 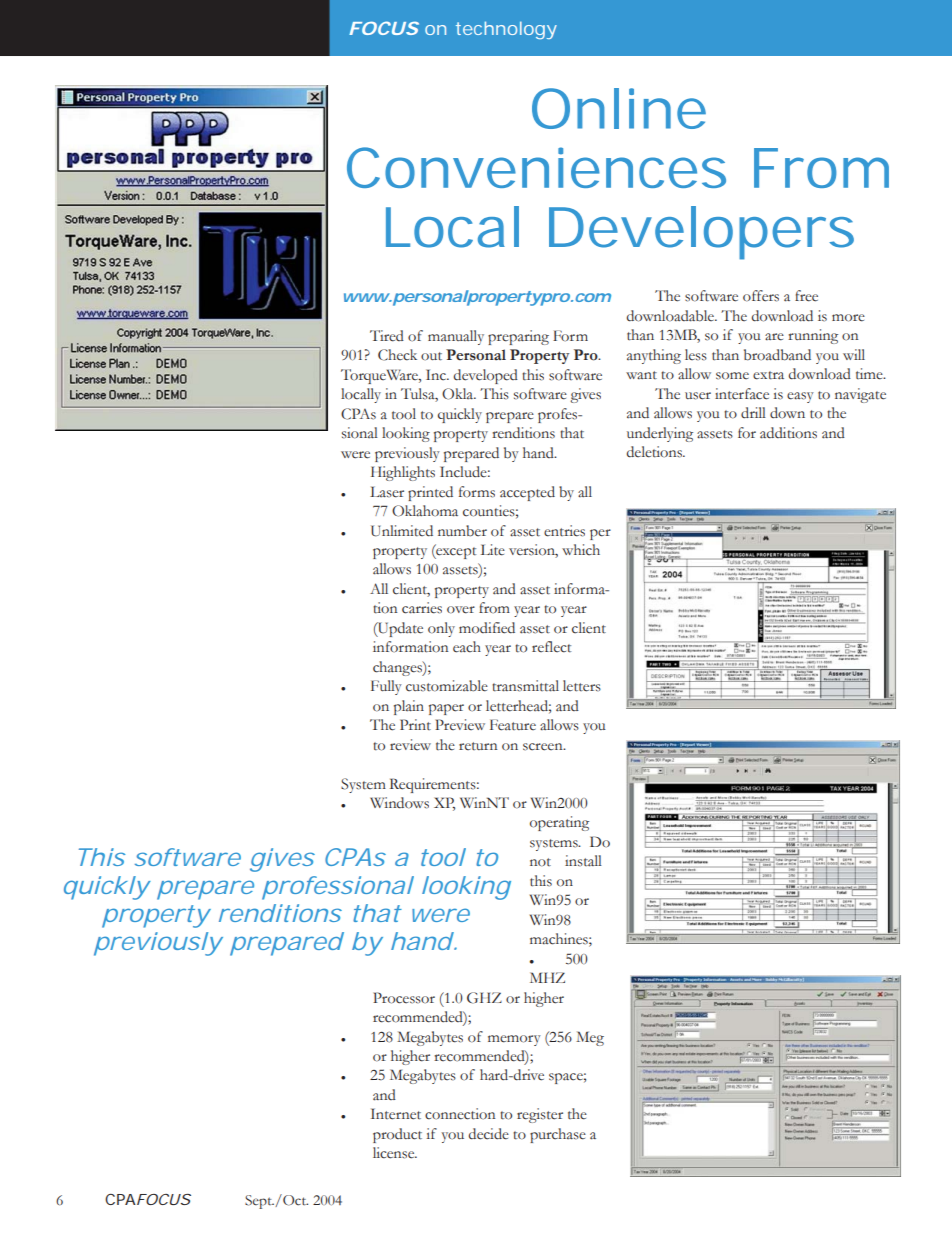 What do you see at coordinates (660, 434) in the screenshot?
I see `underlying` at bounding box center [660, 434].
